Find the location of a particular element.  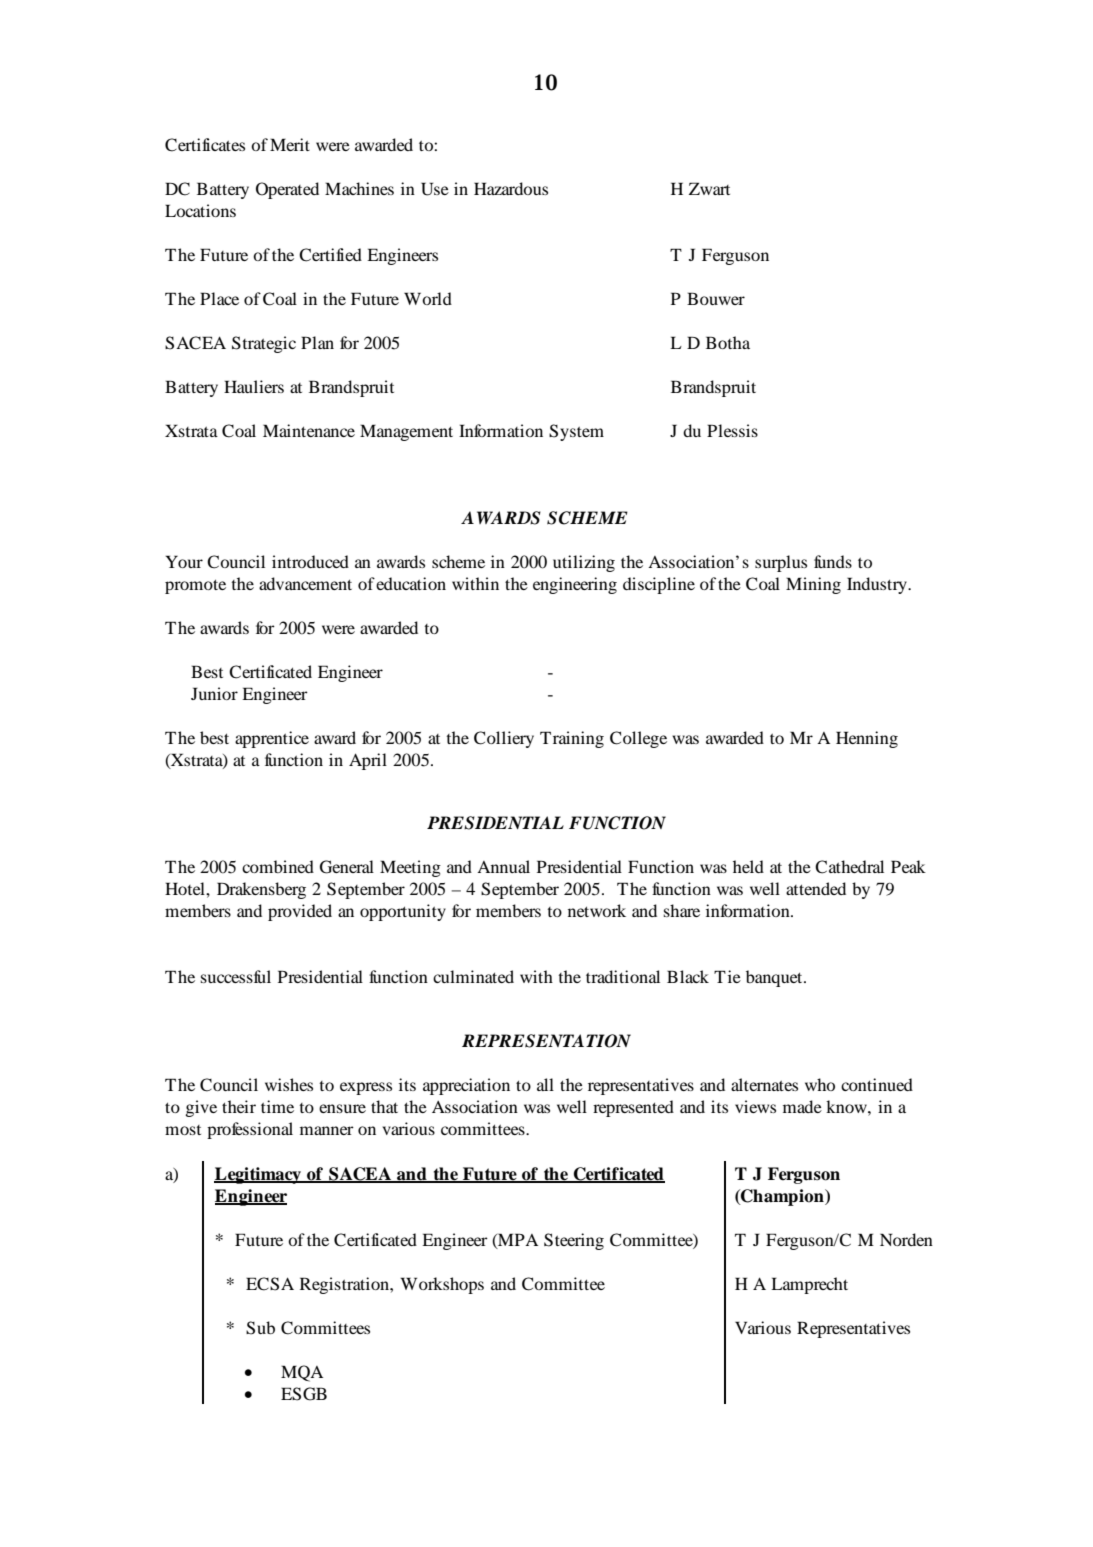

funds is located at coordinates (833, 561).
